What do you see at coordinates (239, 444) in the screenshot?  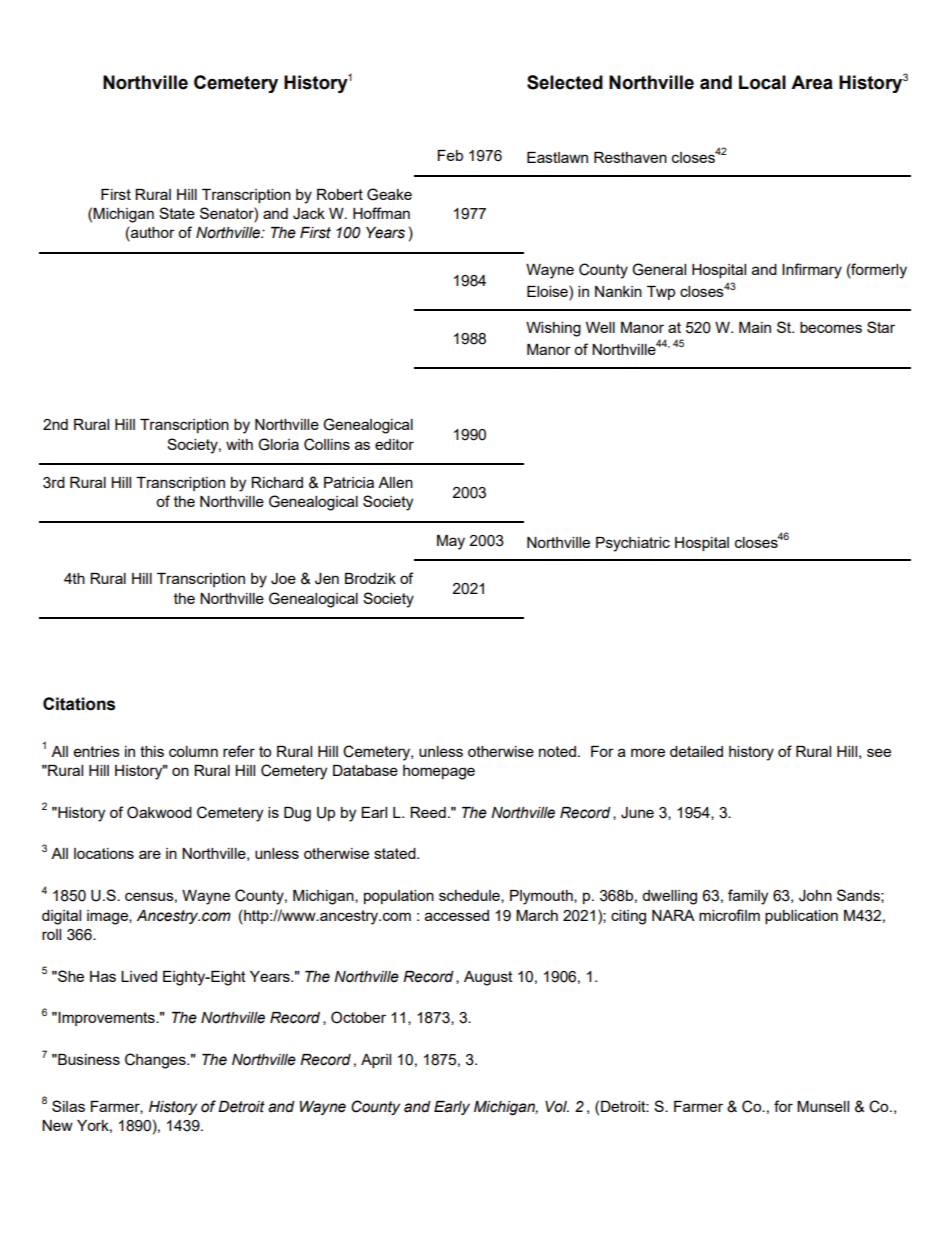 I see `with` at bounding box center [239, 444].
